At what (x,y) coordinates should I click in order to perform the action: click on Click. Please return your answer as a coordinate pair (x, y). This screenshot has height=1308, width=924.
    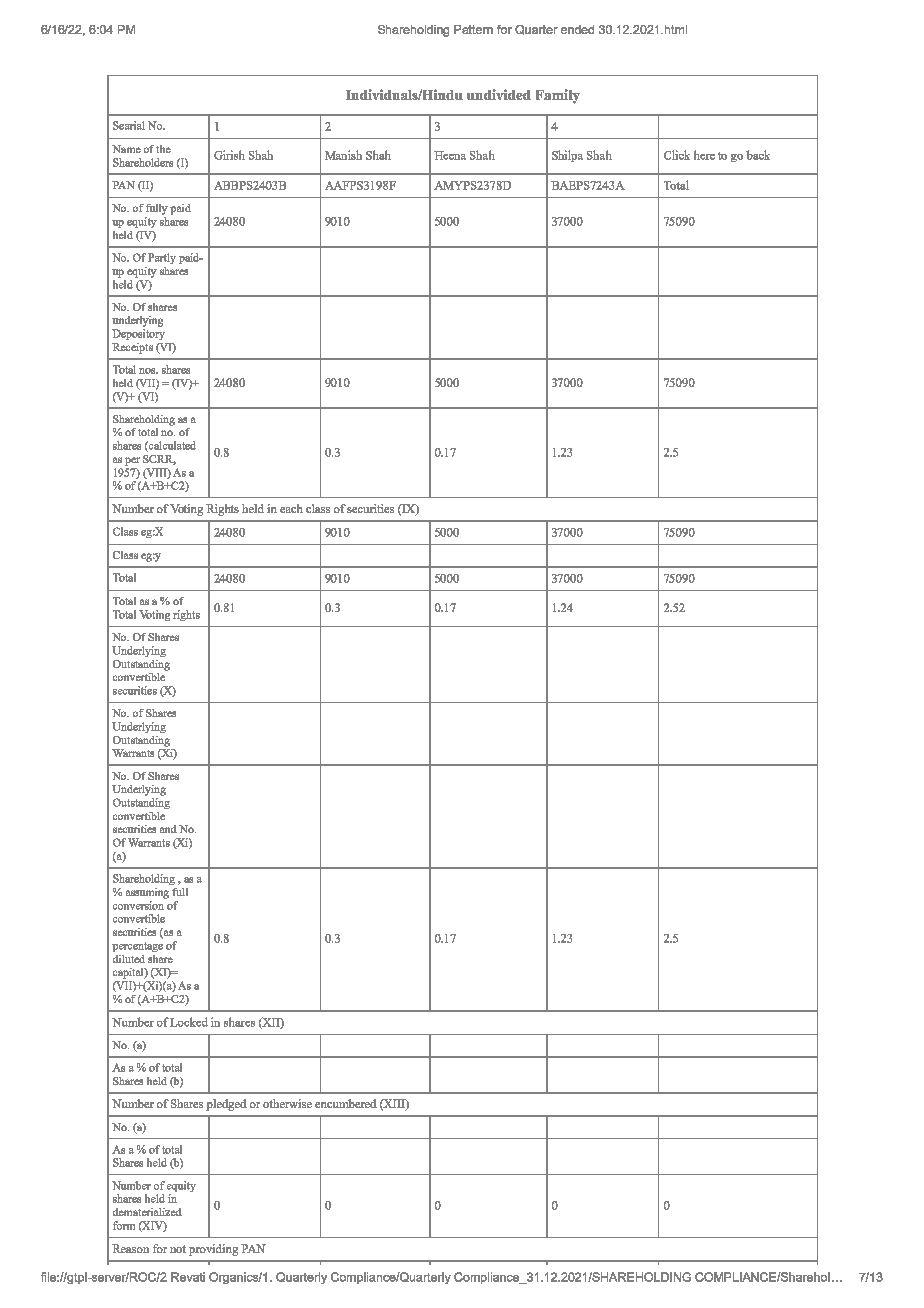
    Looking at the image, I should click on (677, 155).
